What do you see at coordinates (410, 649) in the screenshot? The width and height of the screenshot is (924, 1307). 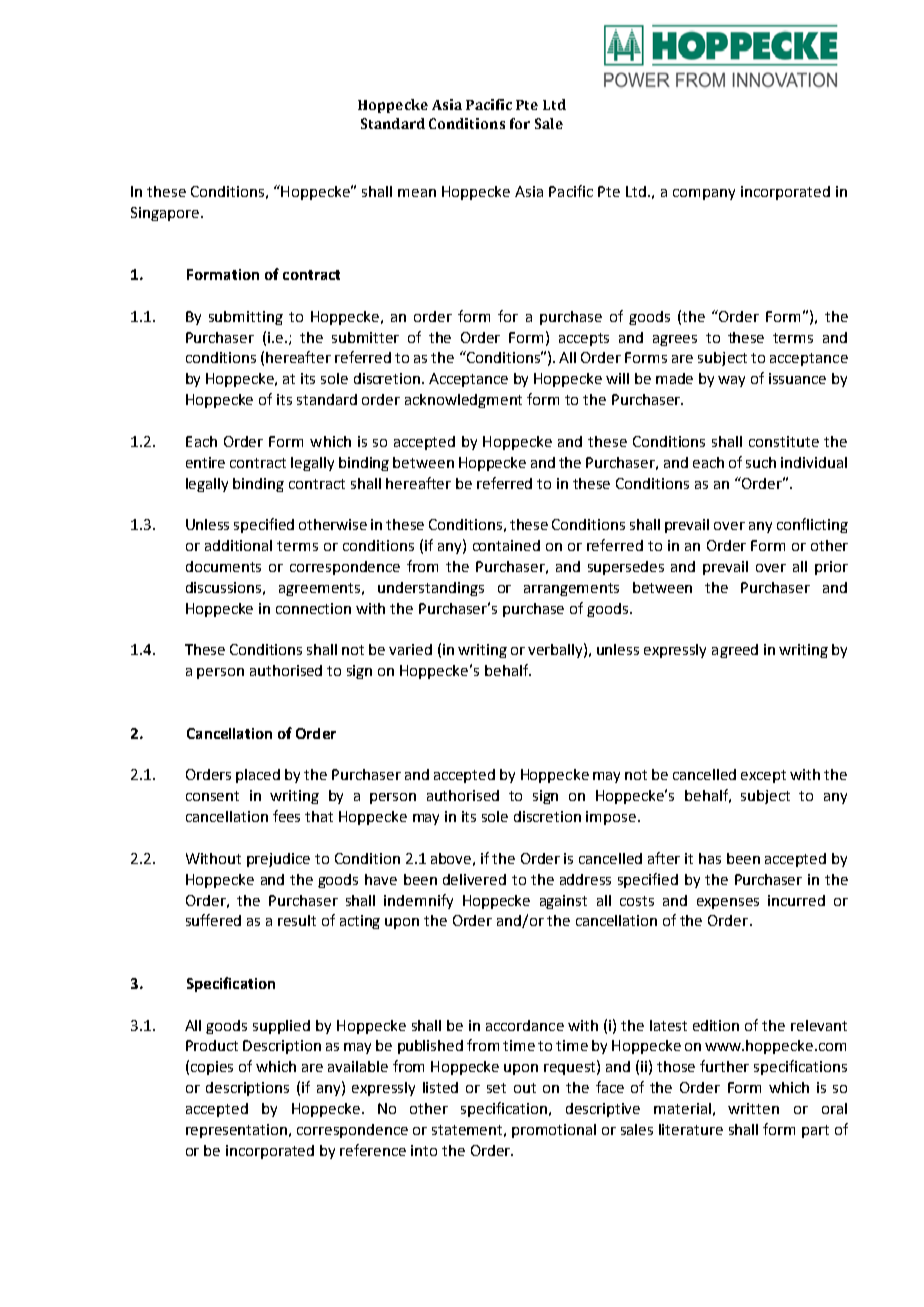 I see `varied` at bounding box center [410, 649].
